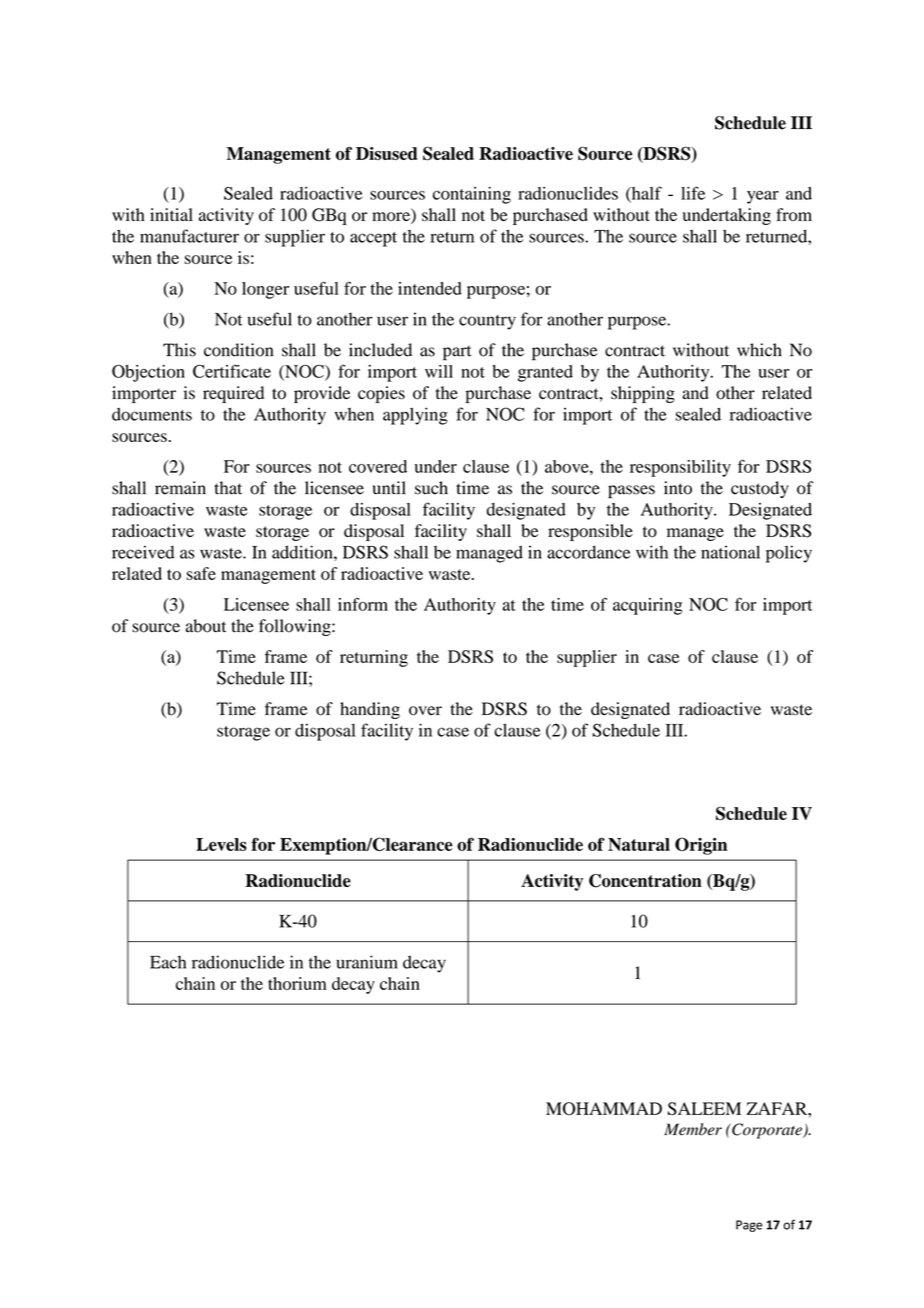 The height and width of the page is (1308, 924). I want to click on initial, so click(171, 214).
